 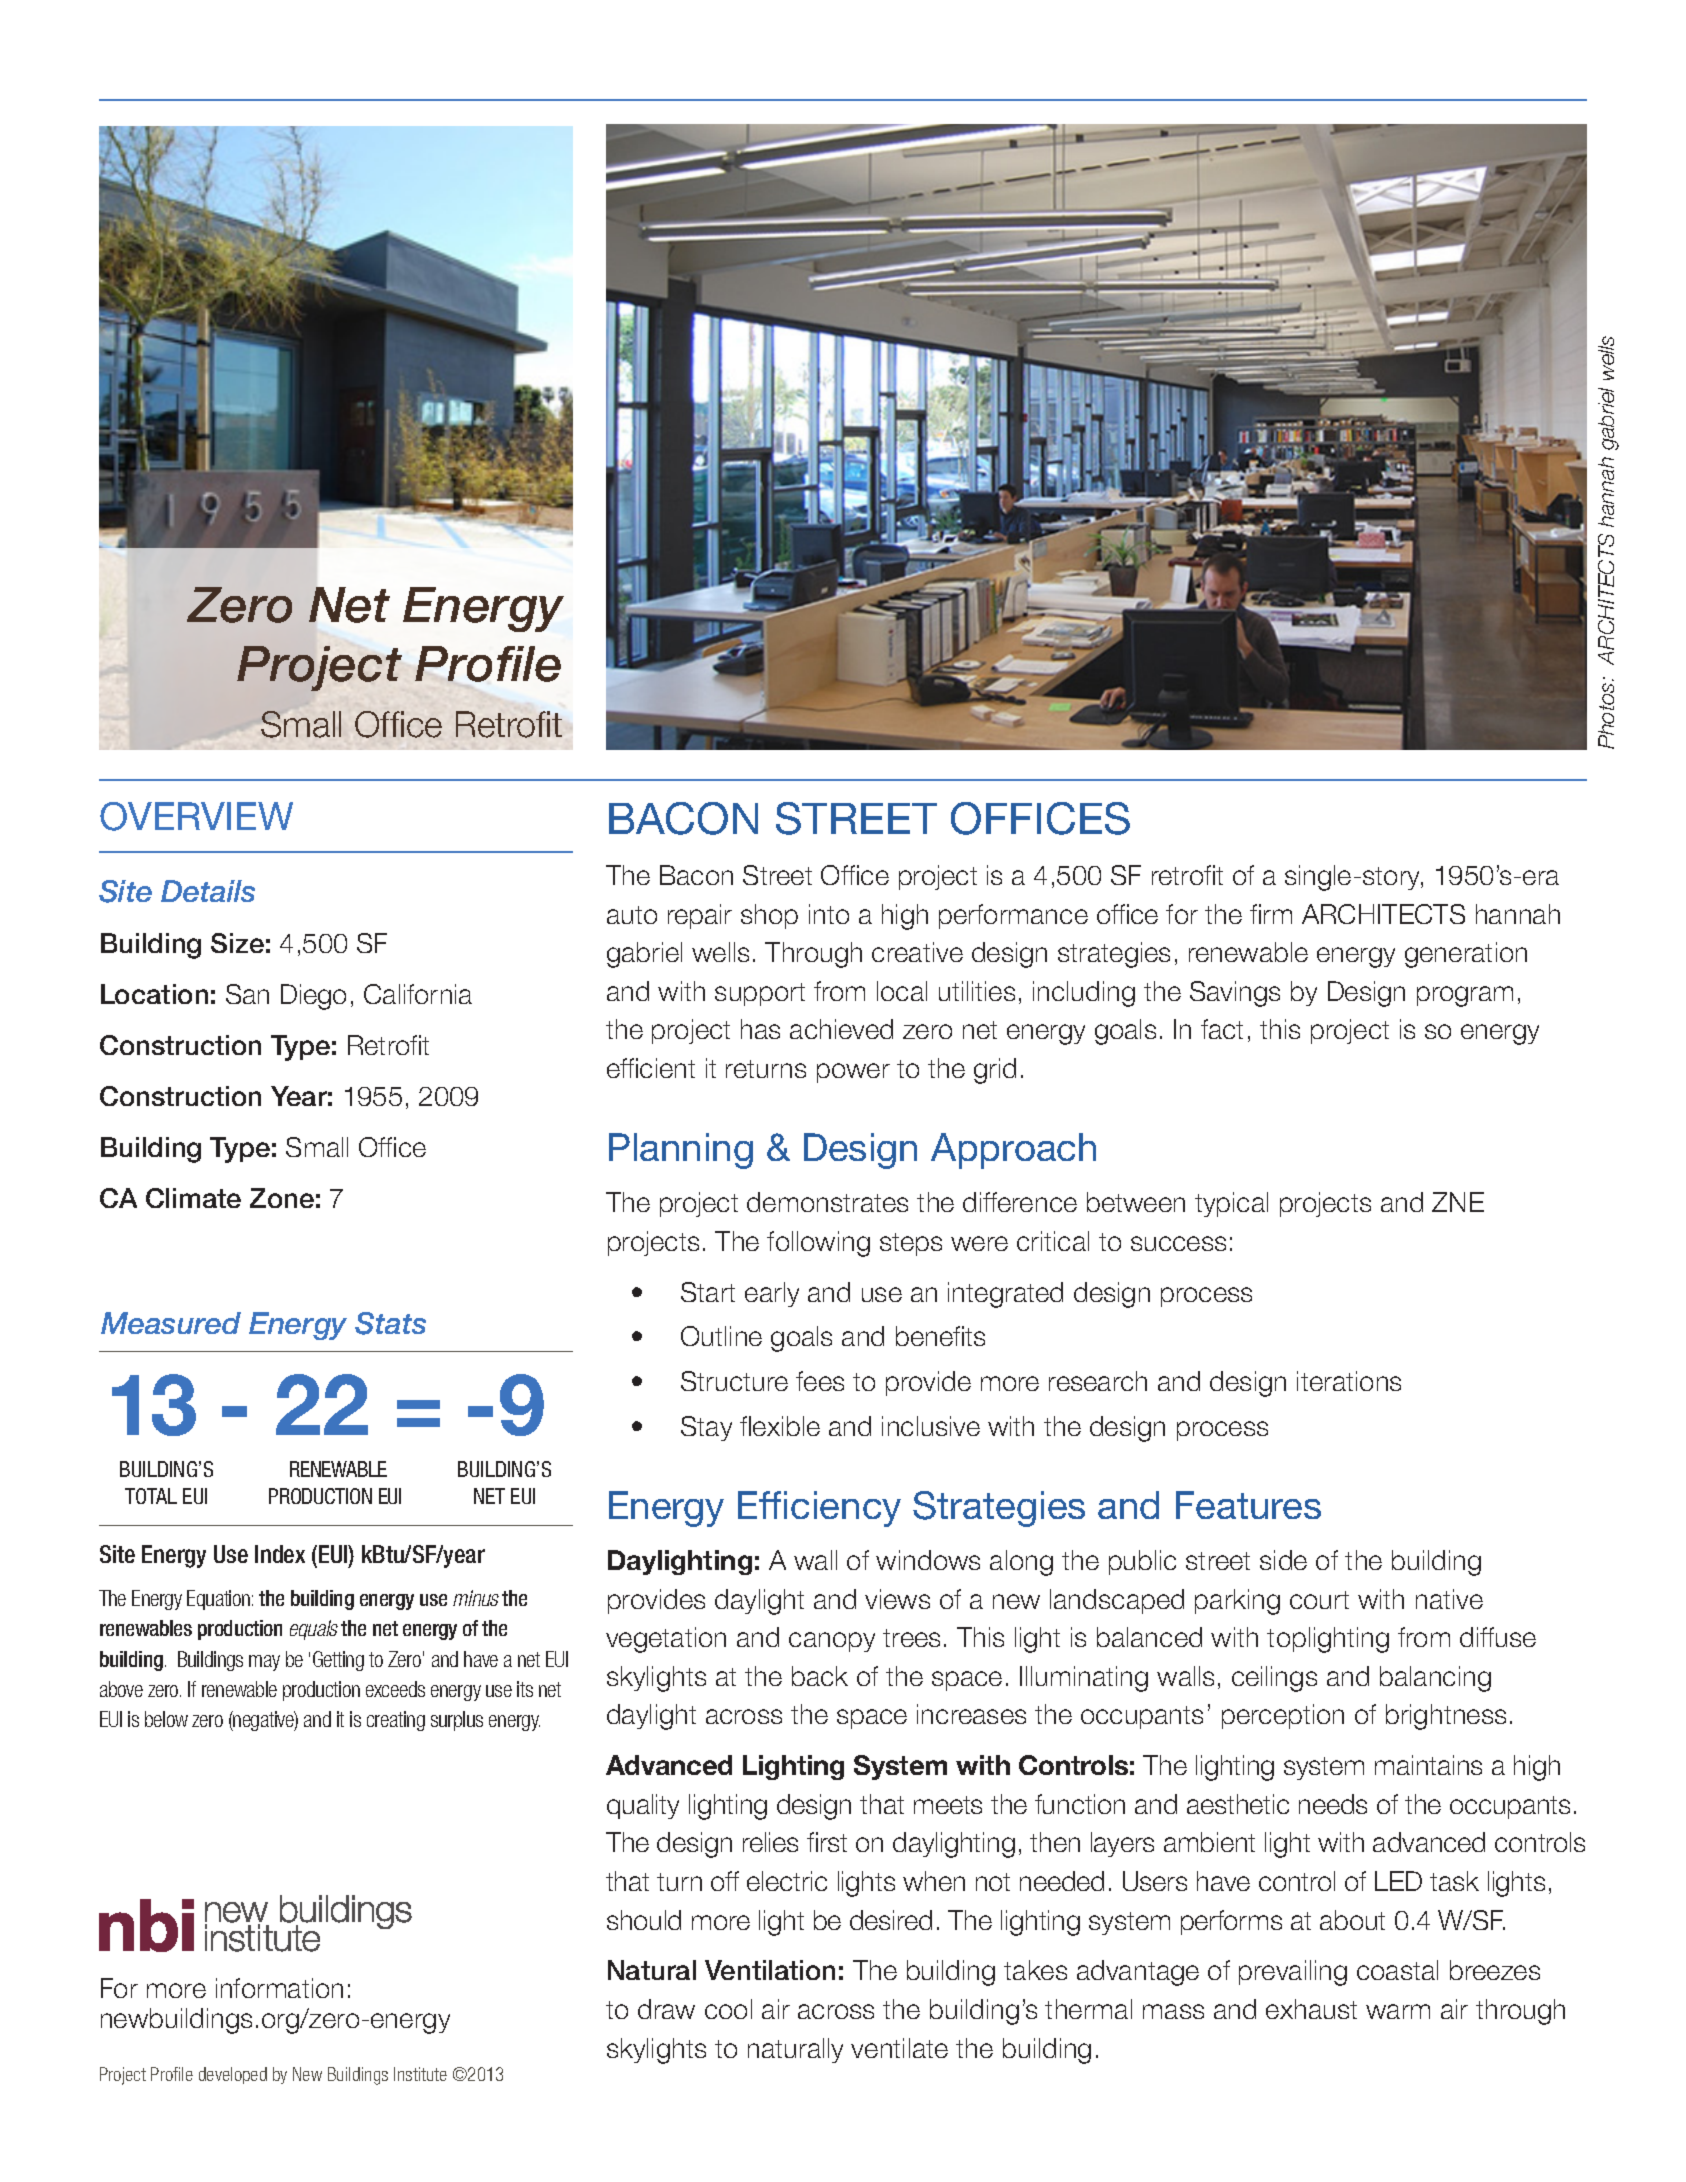 I want to click on into, so click(x=829, y=914).
